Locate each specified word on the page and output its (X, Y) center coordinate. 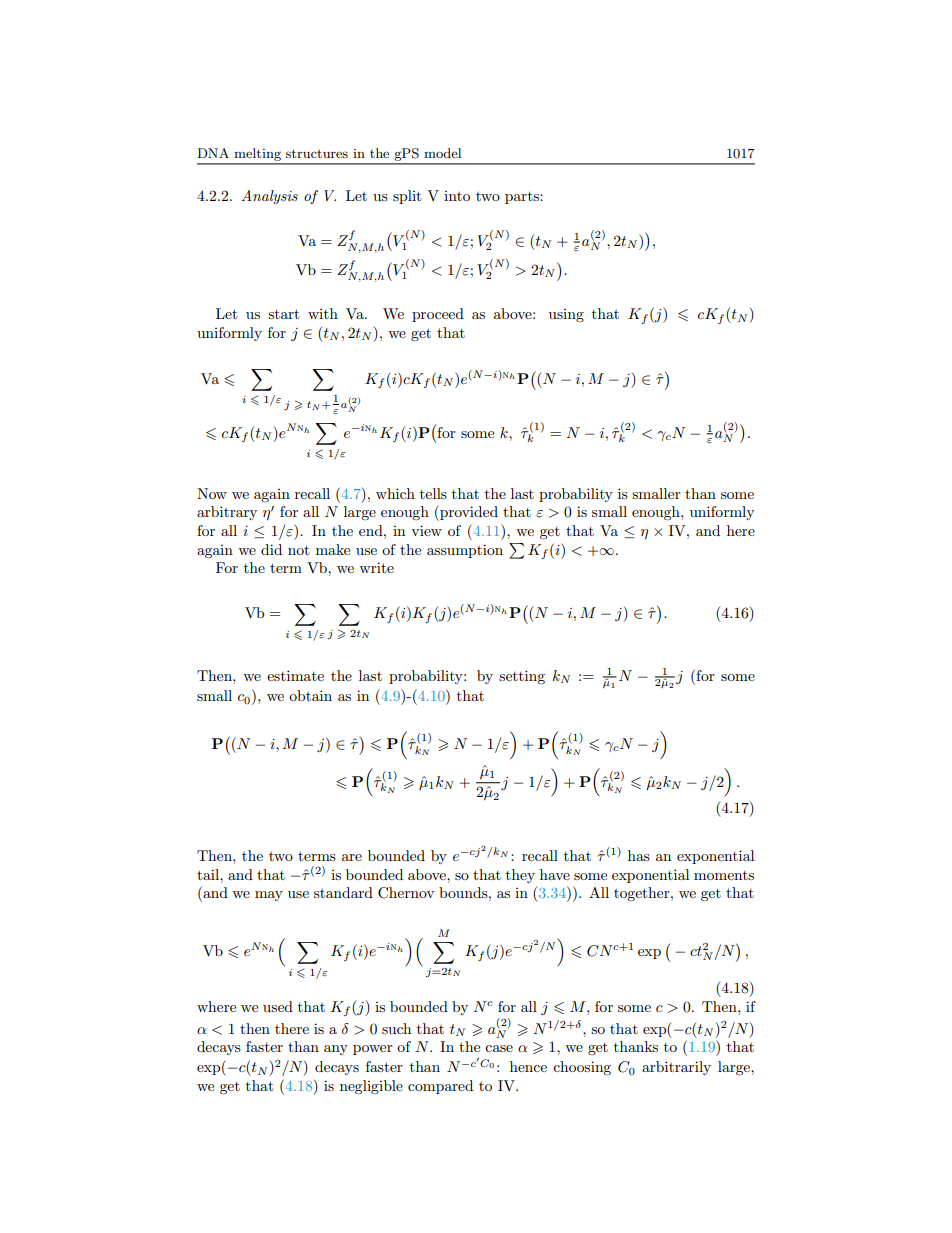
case (499, 1048)
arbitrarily (676, 1068)
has (639, 855)
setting (522, 677)
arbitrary (227, 513)
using (566, 315)
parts (523, 198)
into (457, 196)
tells (433, 493)
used (278, 1006)
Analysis (269, 197)
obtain (310, 695)
